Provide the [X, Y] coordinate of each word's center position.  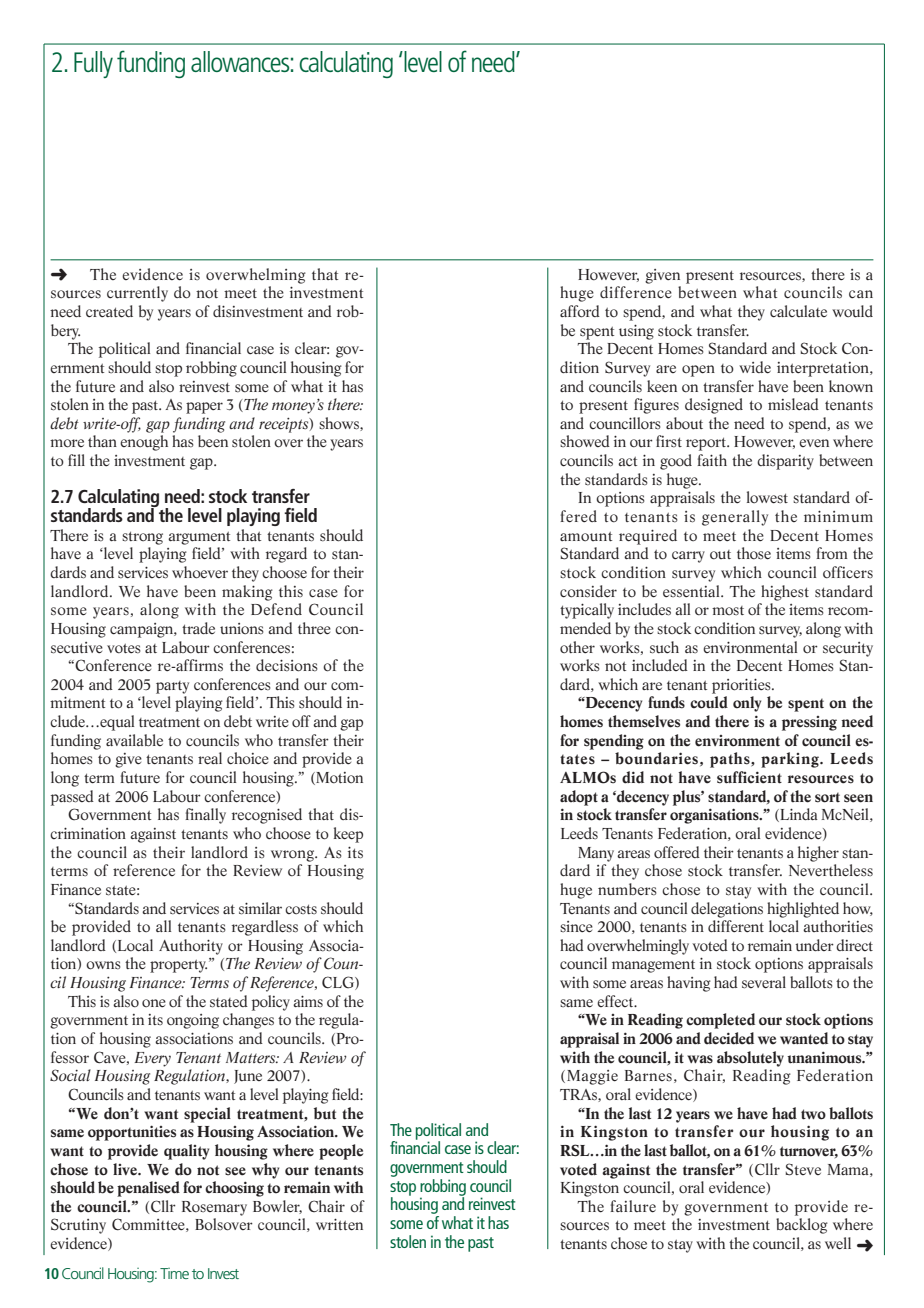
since [576, 926]
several [764, 982]
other [577, 647]
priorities [742, 686]
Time [174, 1273]
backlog [802, 1226]
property [178, 966]
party [172, 687]
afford [580, 311]
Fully [93, 64]
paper [204, 408]
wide [755, 367]
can [861, 294]
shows [340, 424]
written [339, 1224]
